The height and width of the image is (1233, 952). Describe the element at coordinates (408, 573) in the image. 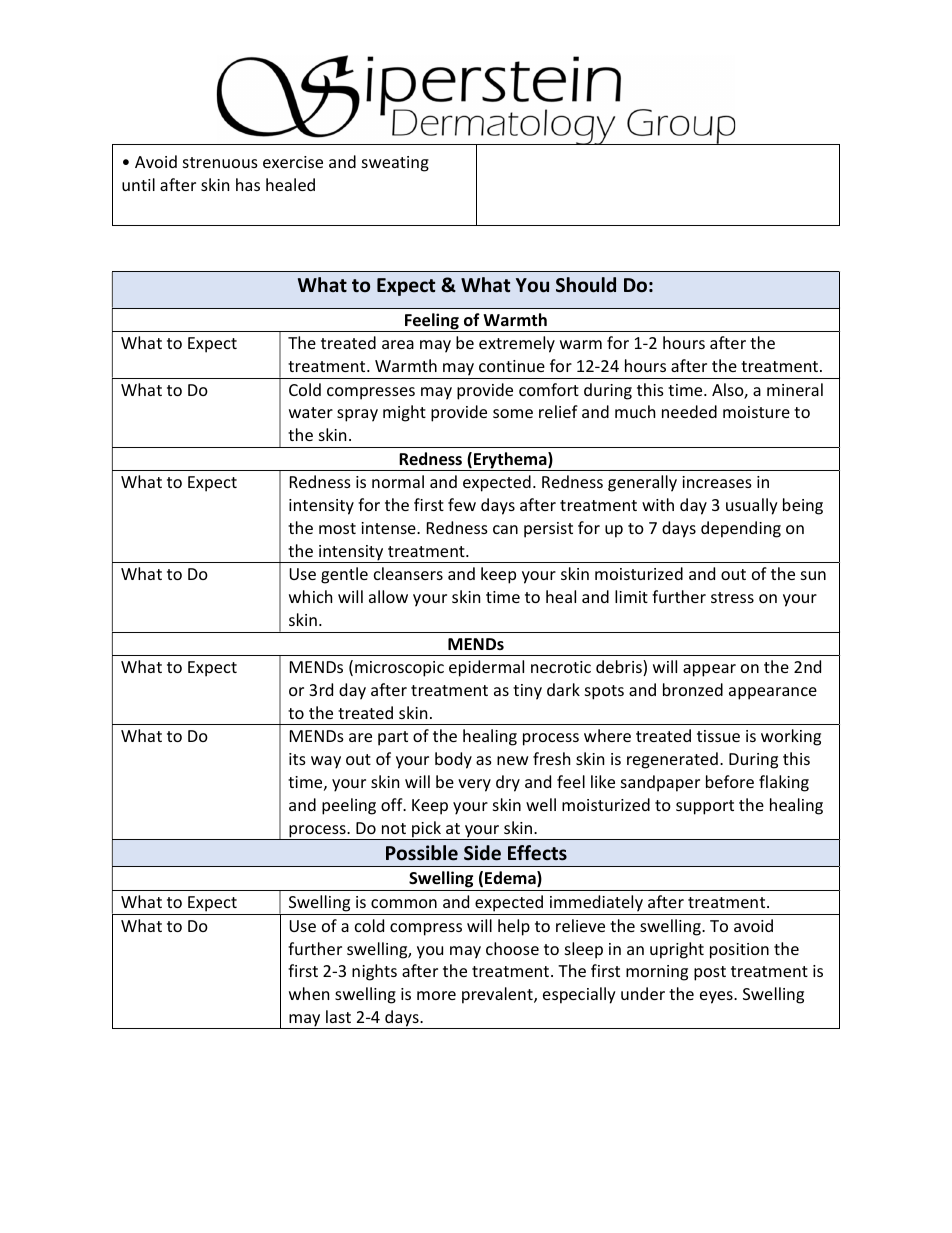

I see `cleansers` at that location.
